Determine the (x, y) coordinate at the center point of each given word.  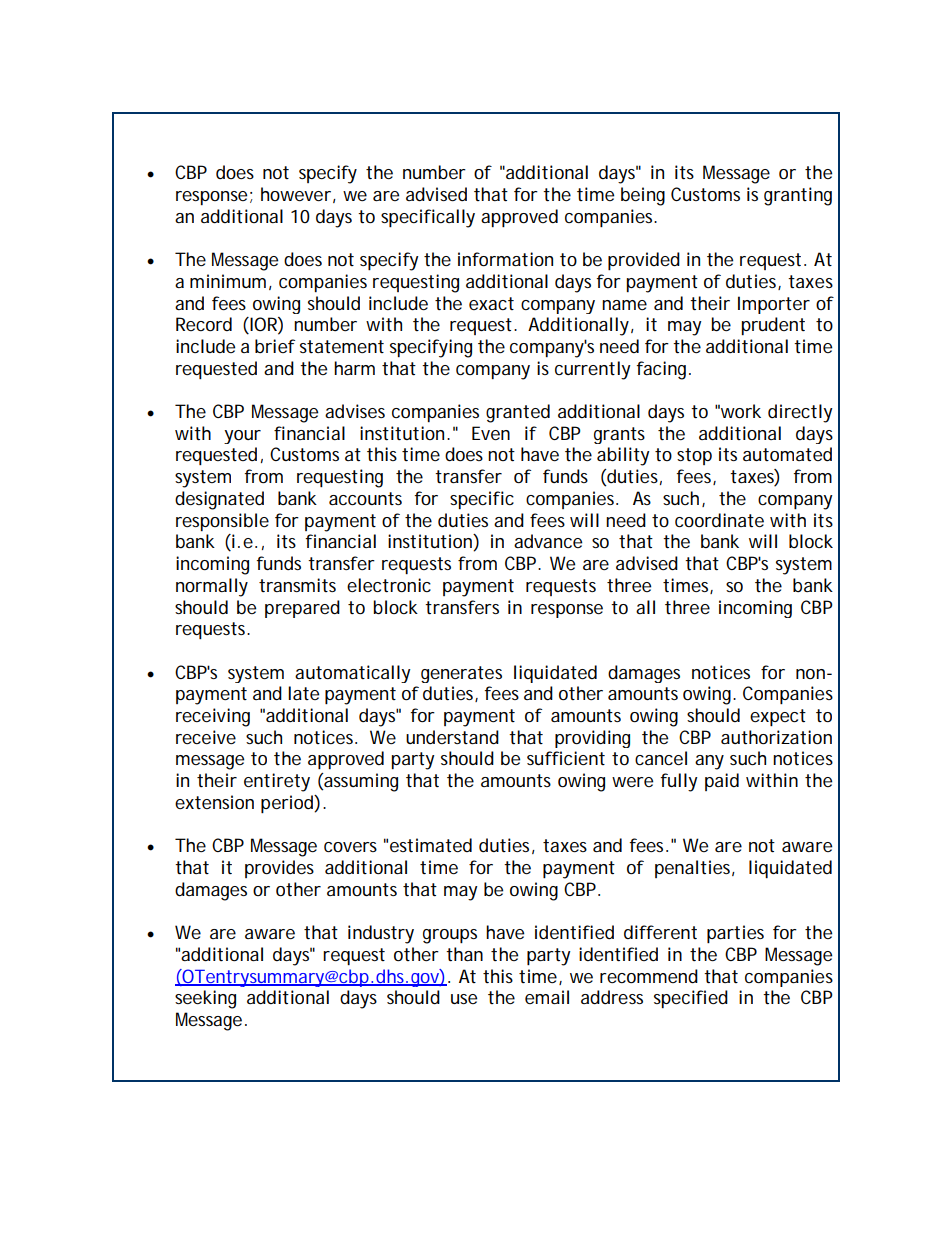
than (464, 954)
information (505, 259)
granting (798, 196)
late (303, 693)
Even (491, 433)
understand (452, 737)
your (242, 437)
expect (778, 717)
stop (694, 456)
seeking (205, 999)
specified (691, 999)
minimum (228, 281)
